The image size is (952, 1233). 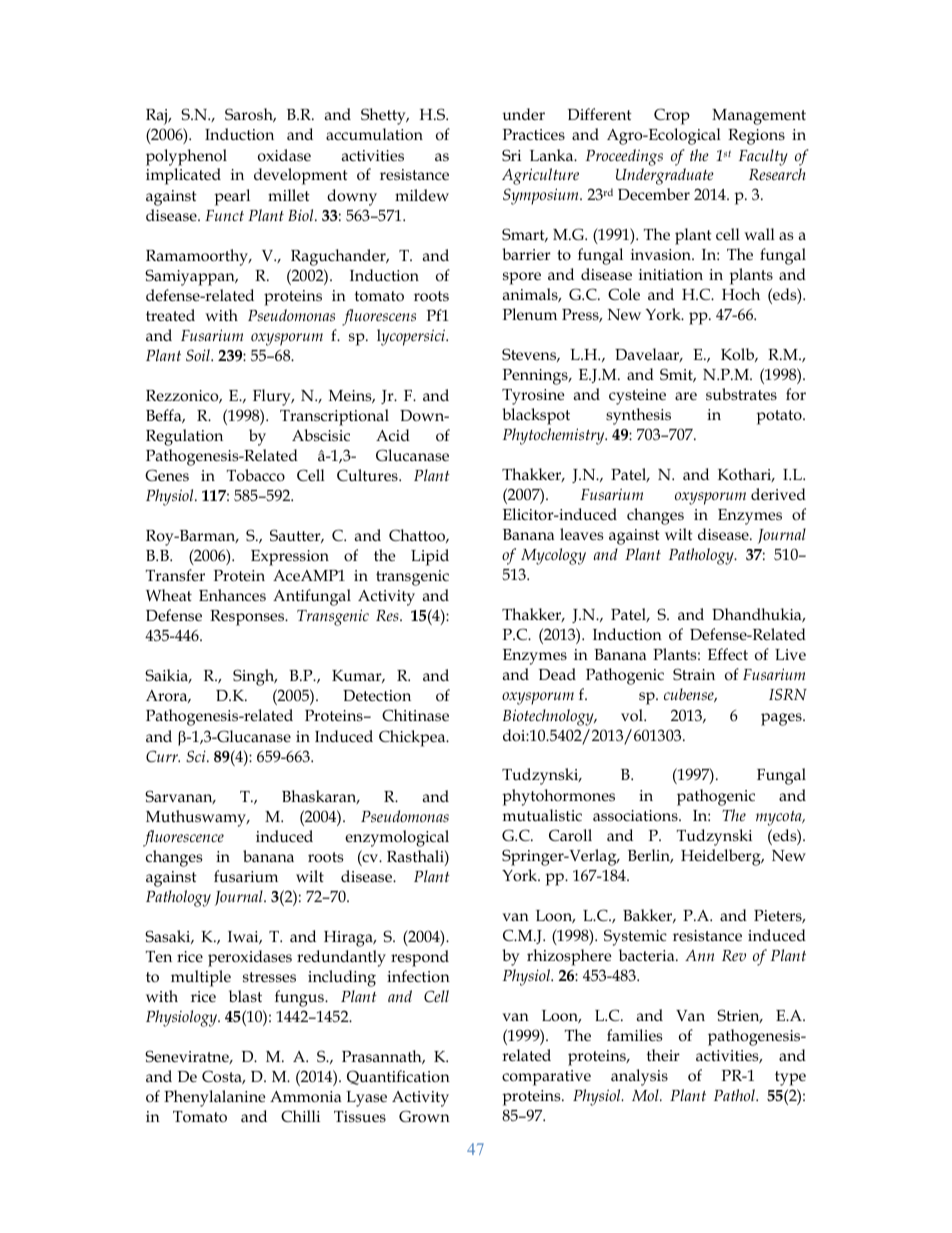 I want to click on Regions, so click(x=756, y=137).
